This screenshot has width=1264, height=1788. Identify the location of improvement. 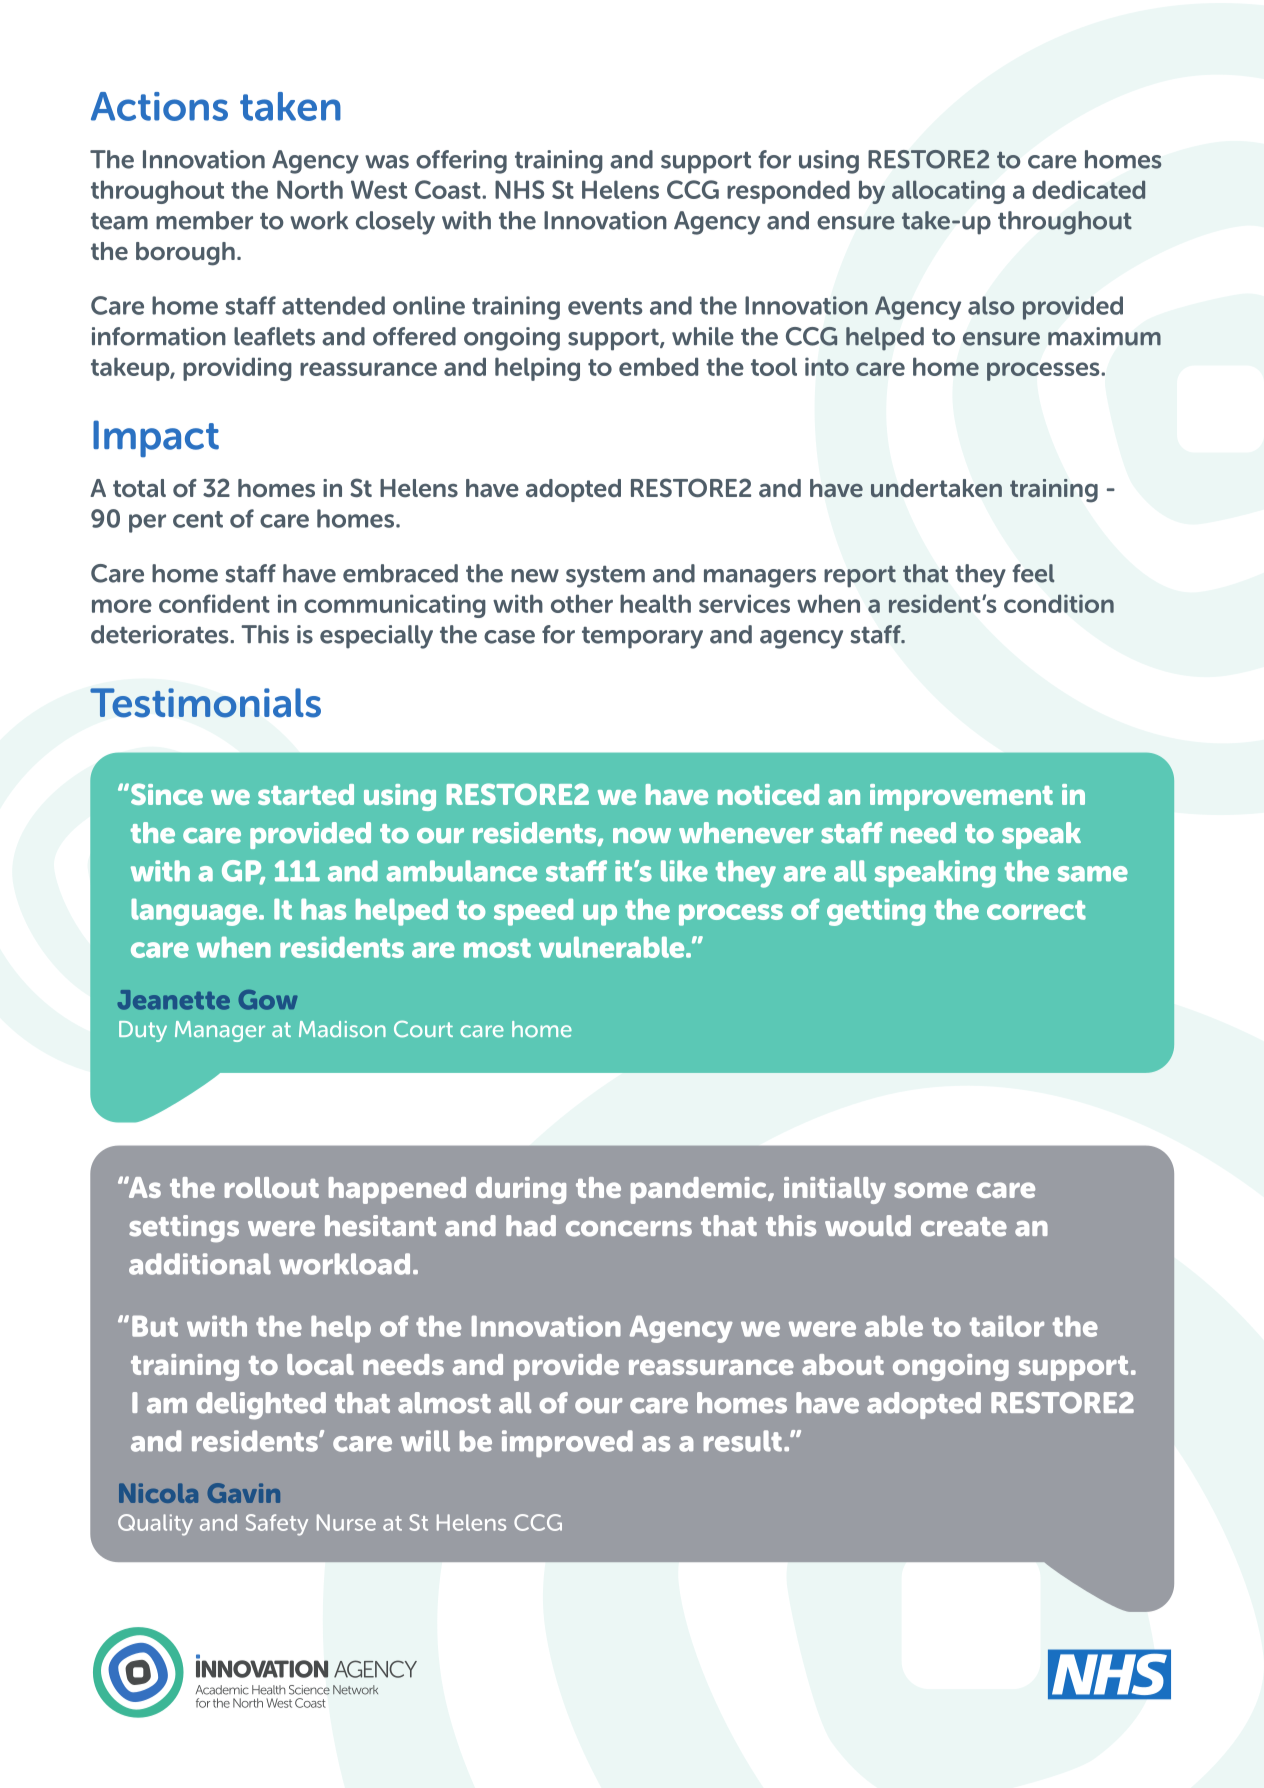
(961, 797).
